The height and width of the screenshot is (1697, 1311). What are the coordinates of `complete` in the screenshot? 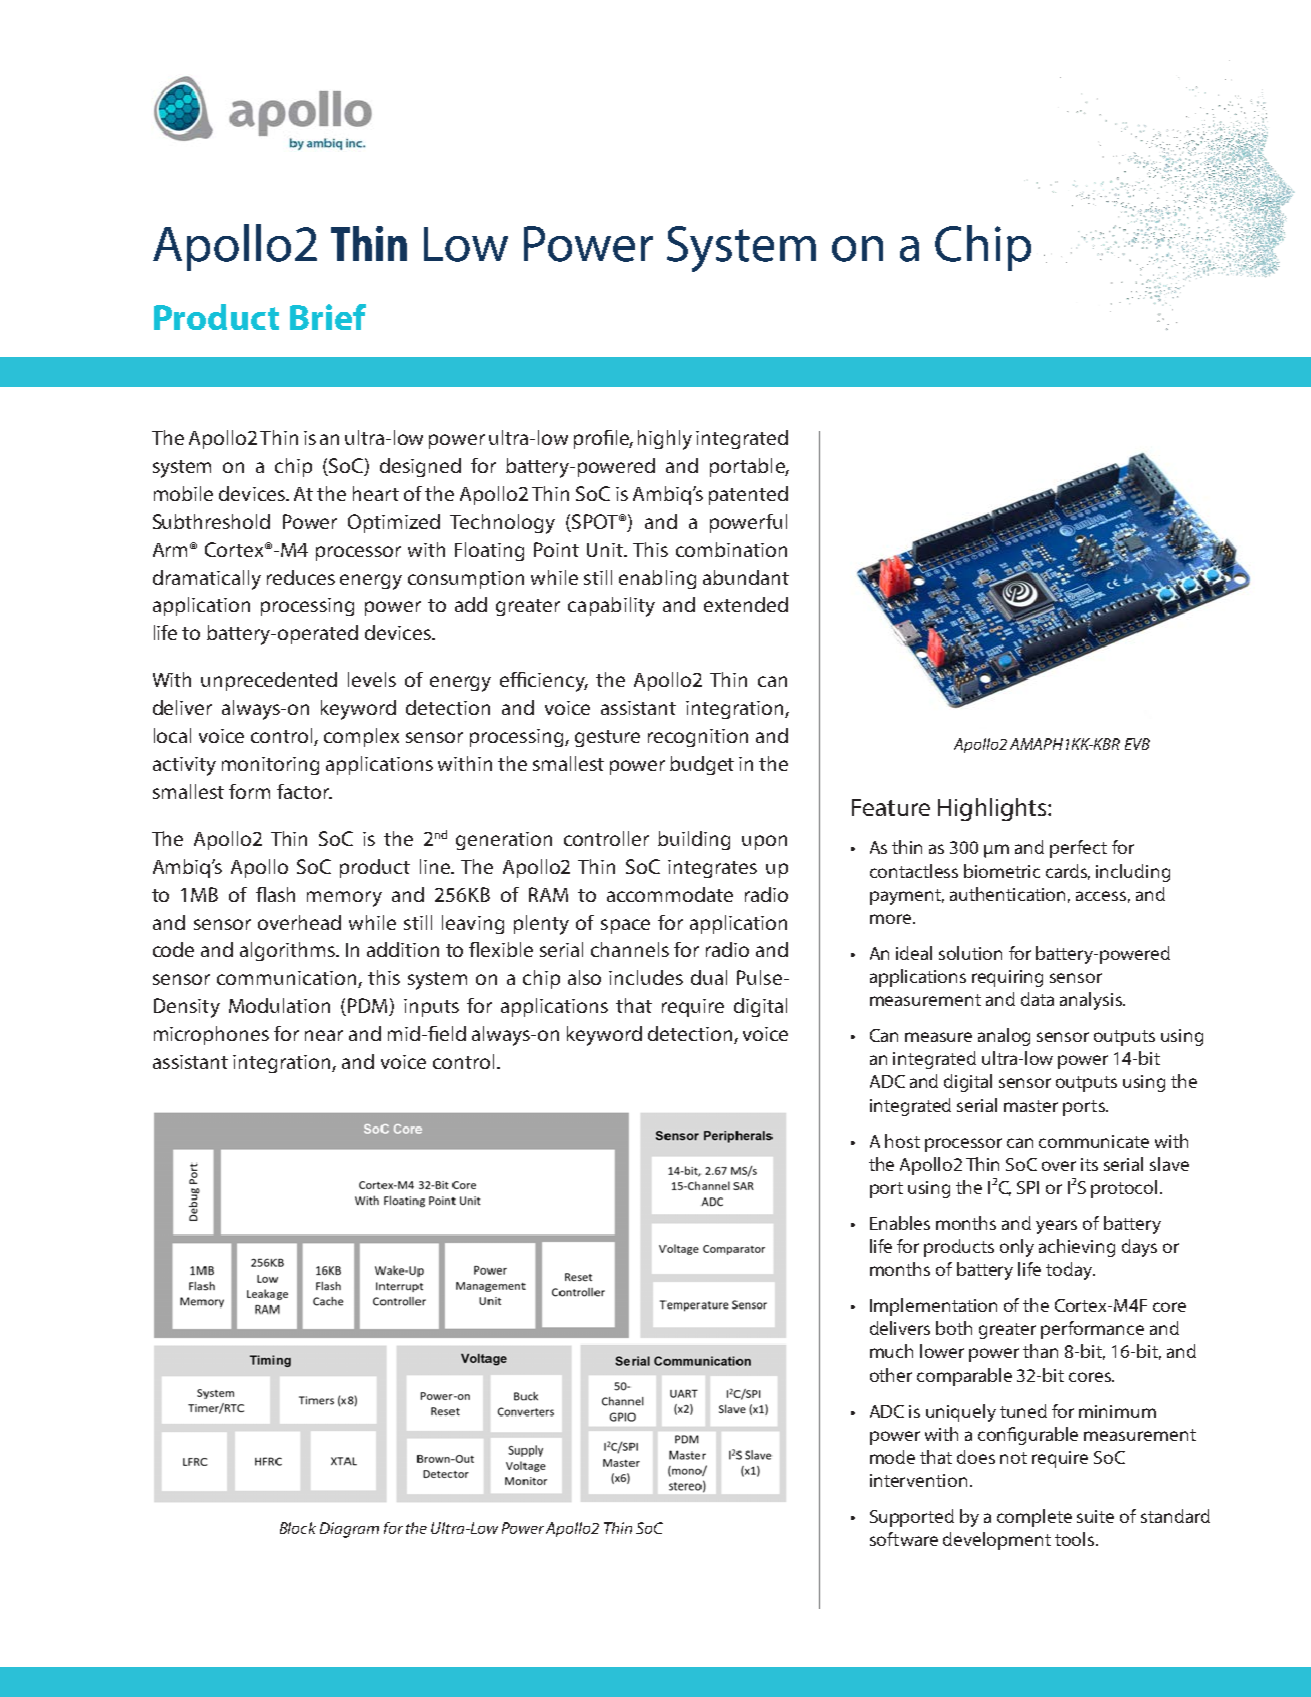 It's located at (1034, 1518).
